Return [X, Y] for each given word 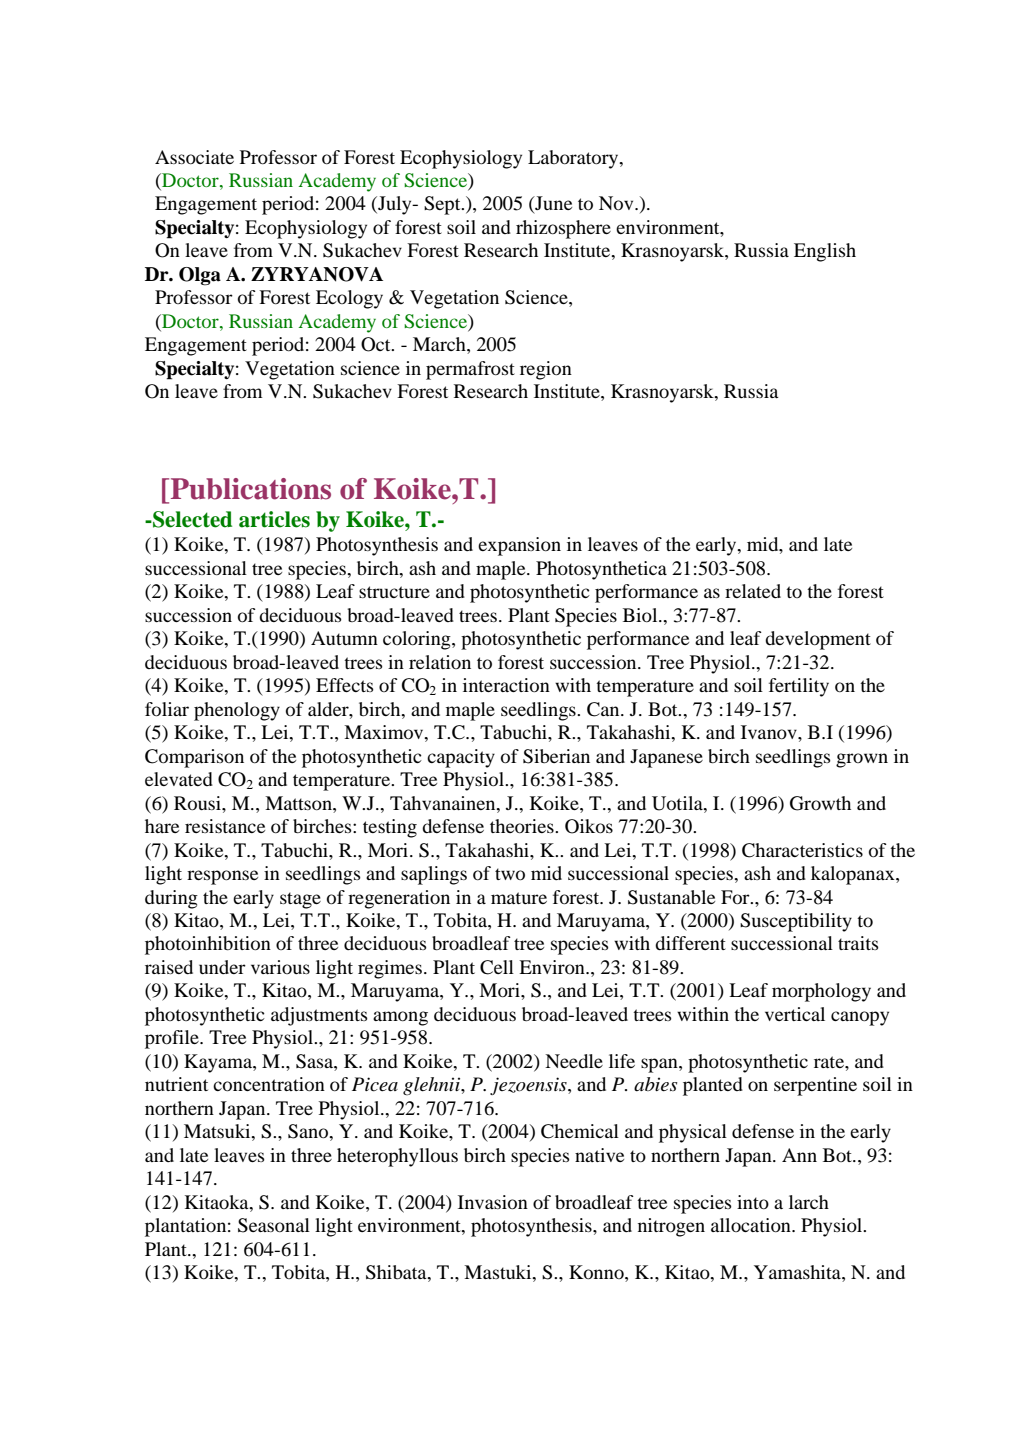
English [825, 252]
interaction [506, 685]
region [546, 370]
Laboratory [574, 159]
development [818, 640]
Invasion [493, 1202]
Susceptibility [796, 922]
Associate [194, 157]
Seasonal [274, 1225]
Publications [249, 489]
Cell [497, 967]
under [222, 967]
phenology [237, 711]
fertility [799, 687]
